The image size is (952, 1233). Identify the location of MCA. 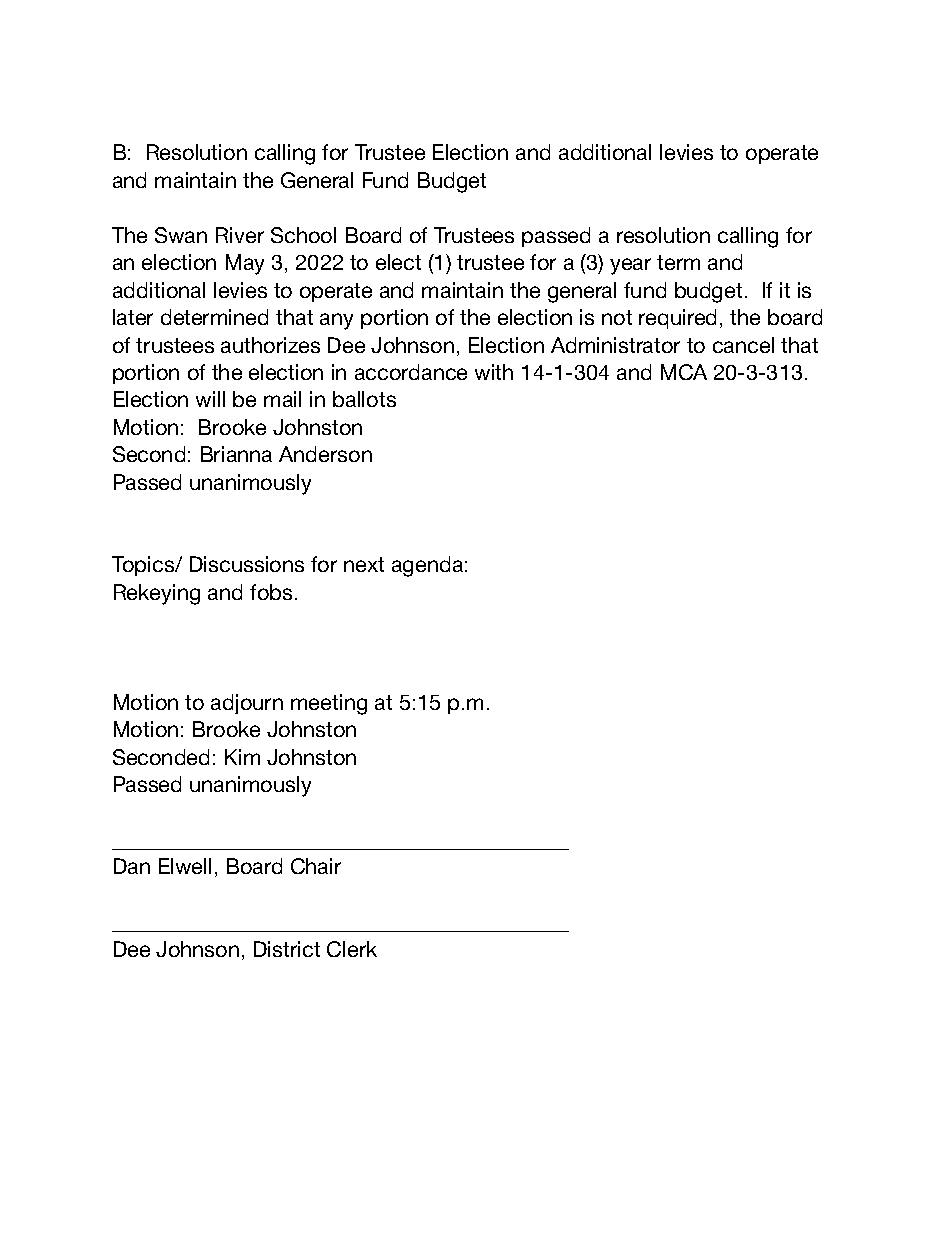
(684, 372).
